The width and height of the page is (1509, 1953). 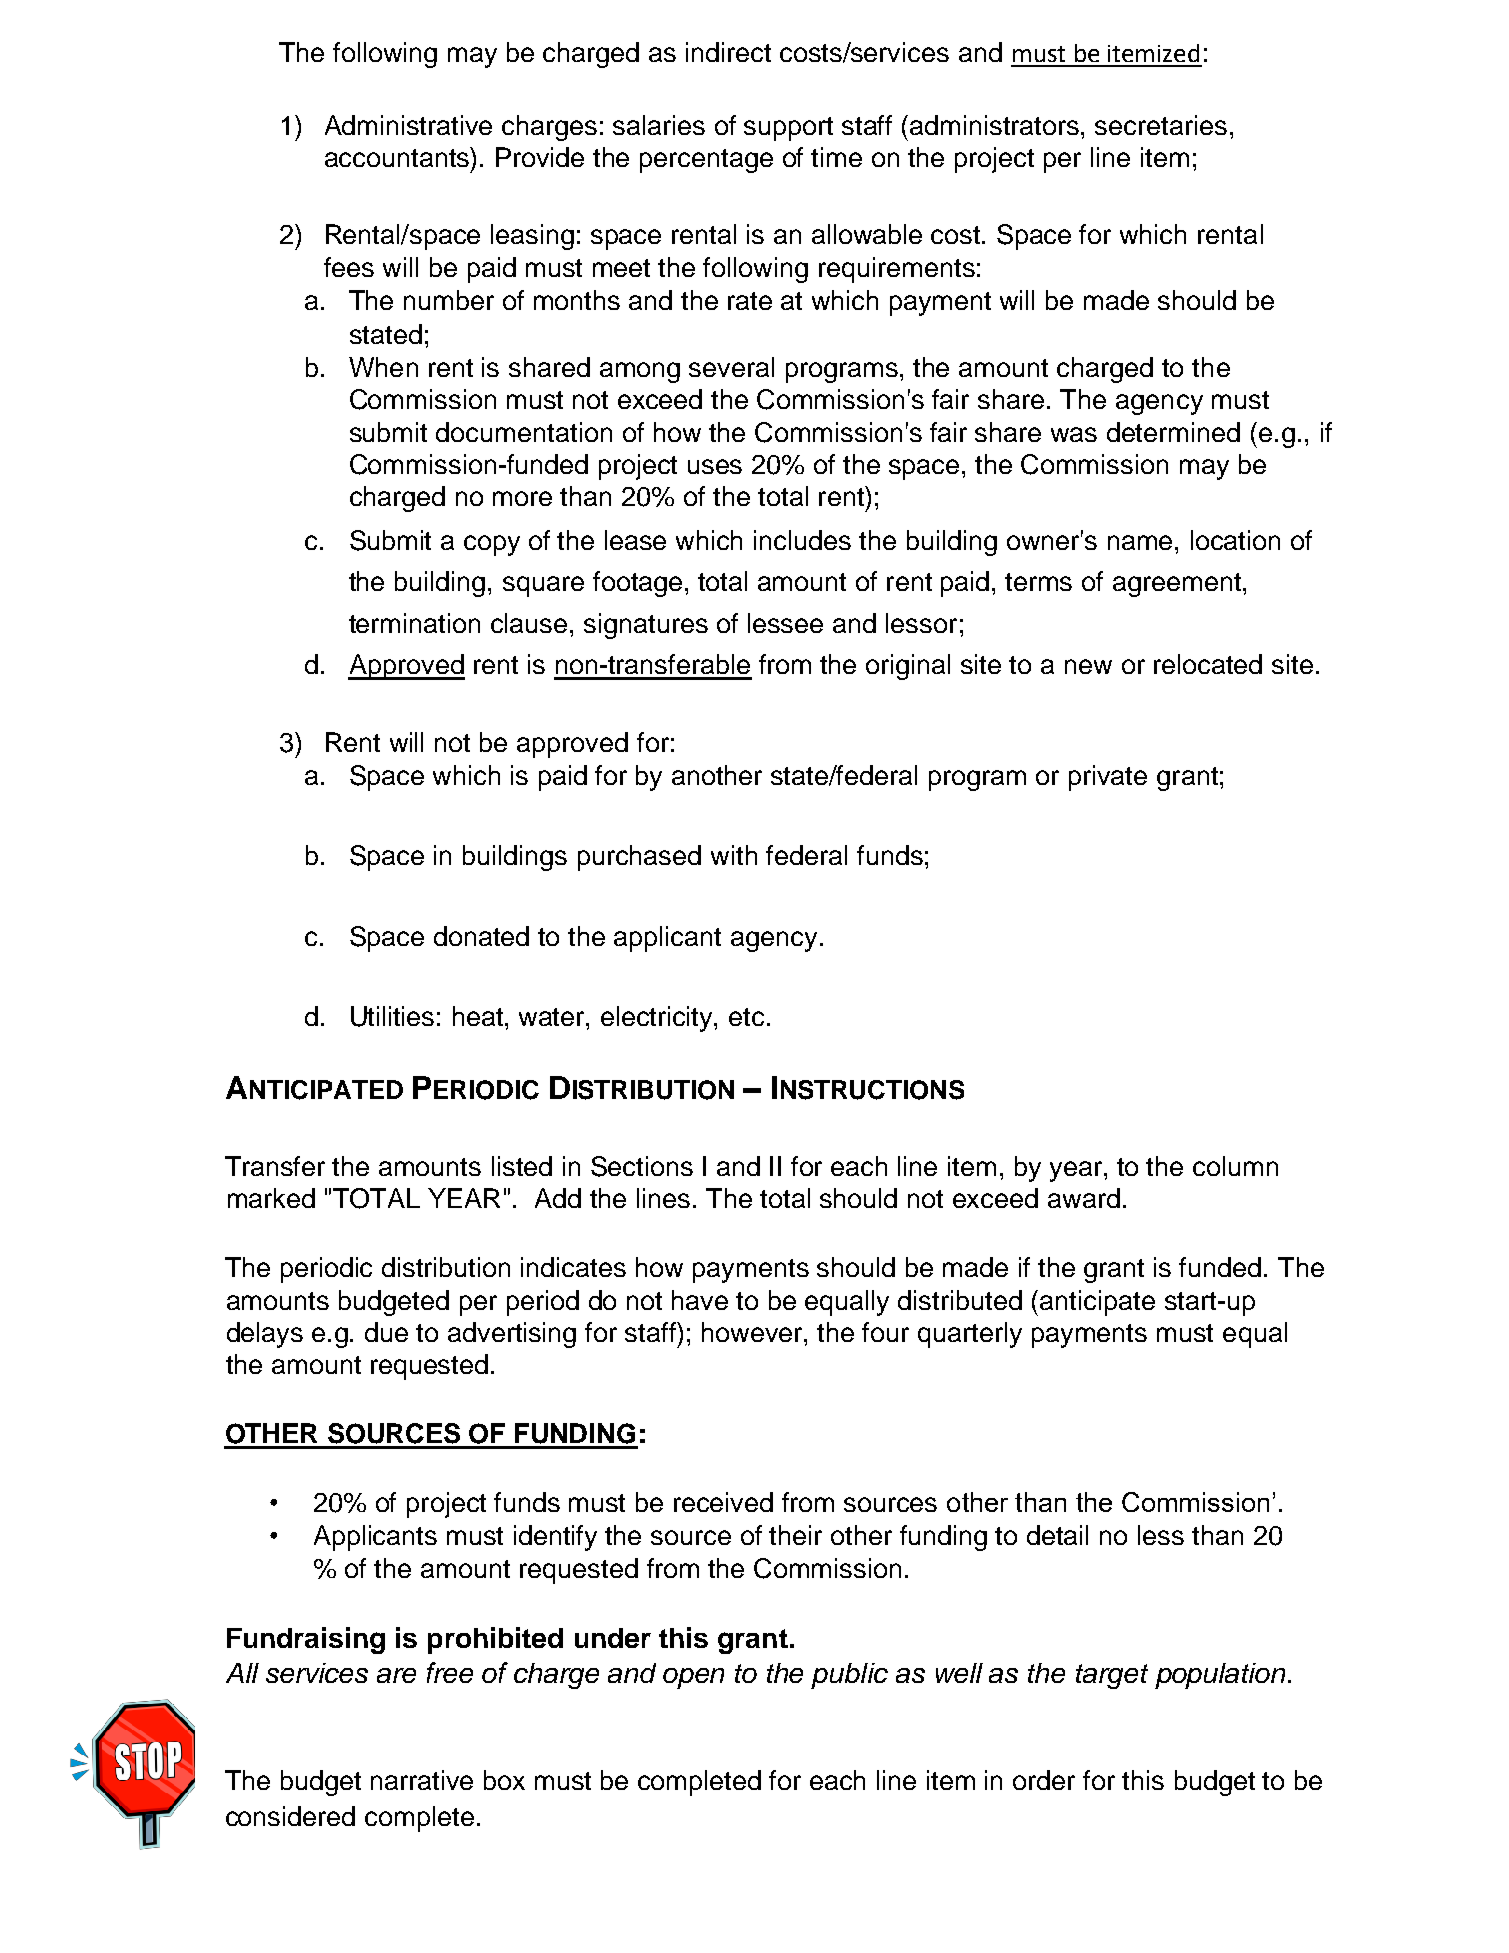 I want to click on award, so click(x=1084, y=1198).
